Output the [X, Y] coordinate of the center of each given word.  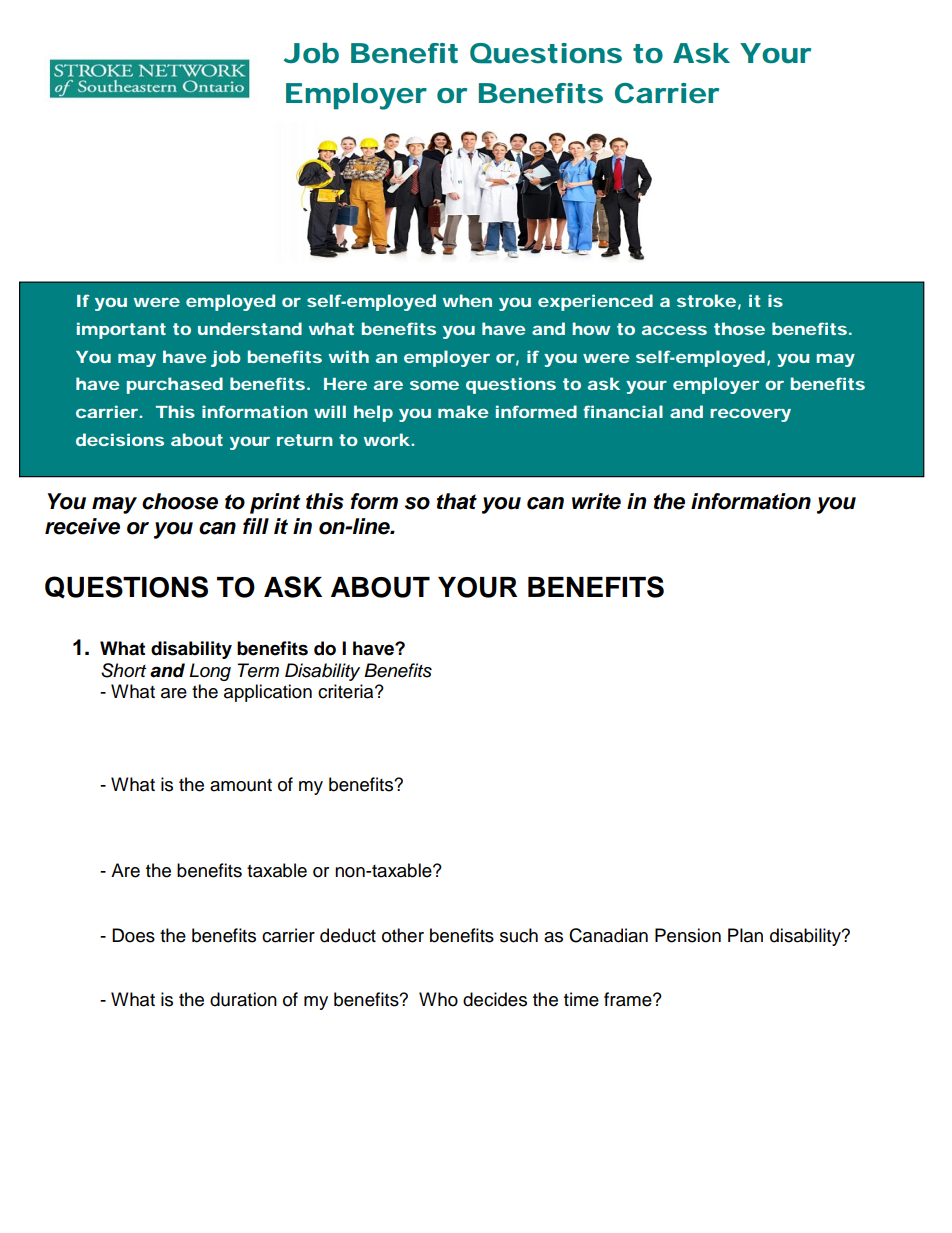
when [467, 300]
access [674, 330]
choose [180, 501]
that [457, 501]
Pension [688, 935]
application [268, 693]
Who [438, 999]
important [121, 330]
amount [241, 785]
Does [133, 935]
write [596, 501]
